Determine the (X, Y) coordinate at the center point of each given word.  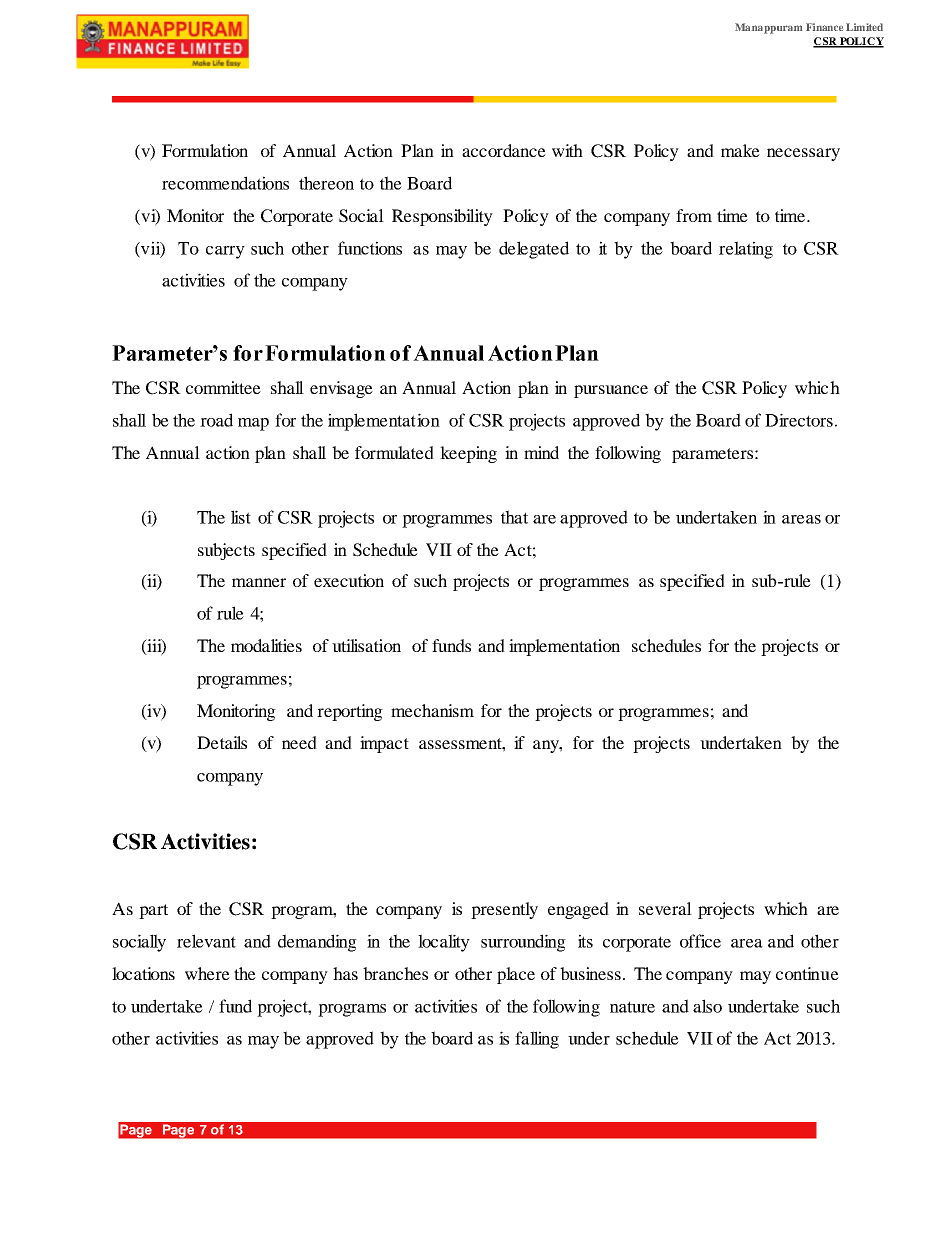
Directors (799, 420)
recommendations (225, 183)
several (665, 908)
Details (222, 742)
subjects (226, 551)
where (207, 973)
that (514, 517)
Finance (824, 27)
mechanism (432, 710)
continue (807, 973)
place (516, 975)
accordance (504, 150)
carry (225, 252)
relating (746, 250)
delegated (534, 250)
